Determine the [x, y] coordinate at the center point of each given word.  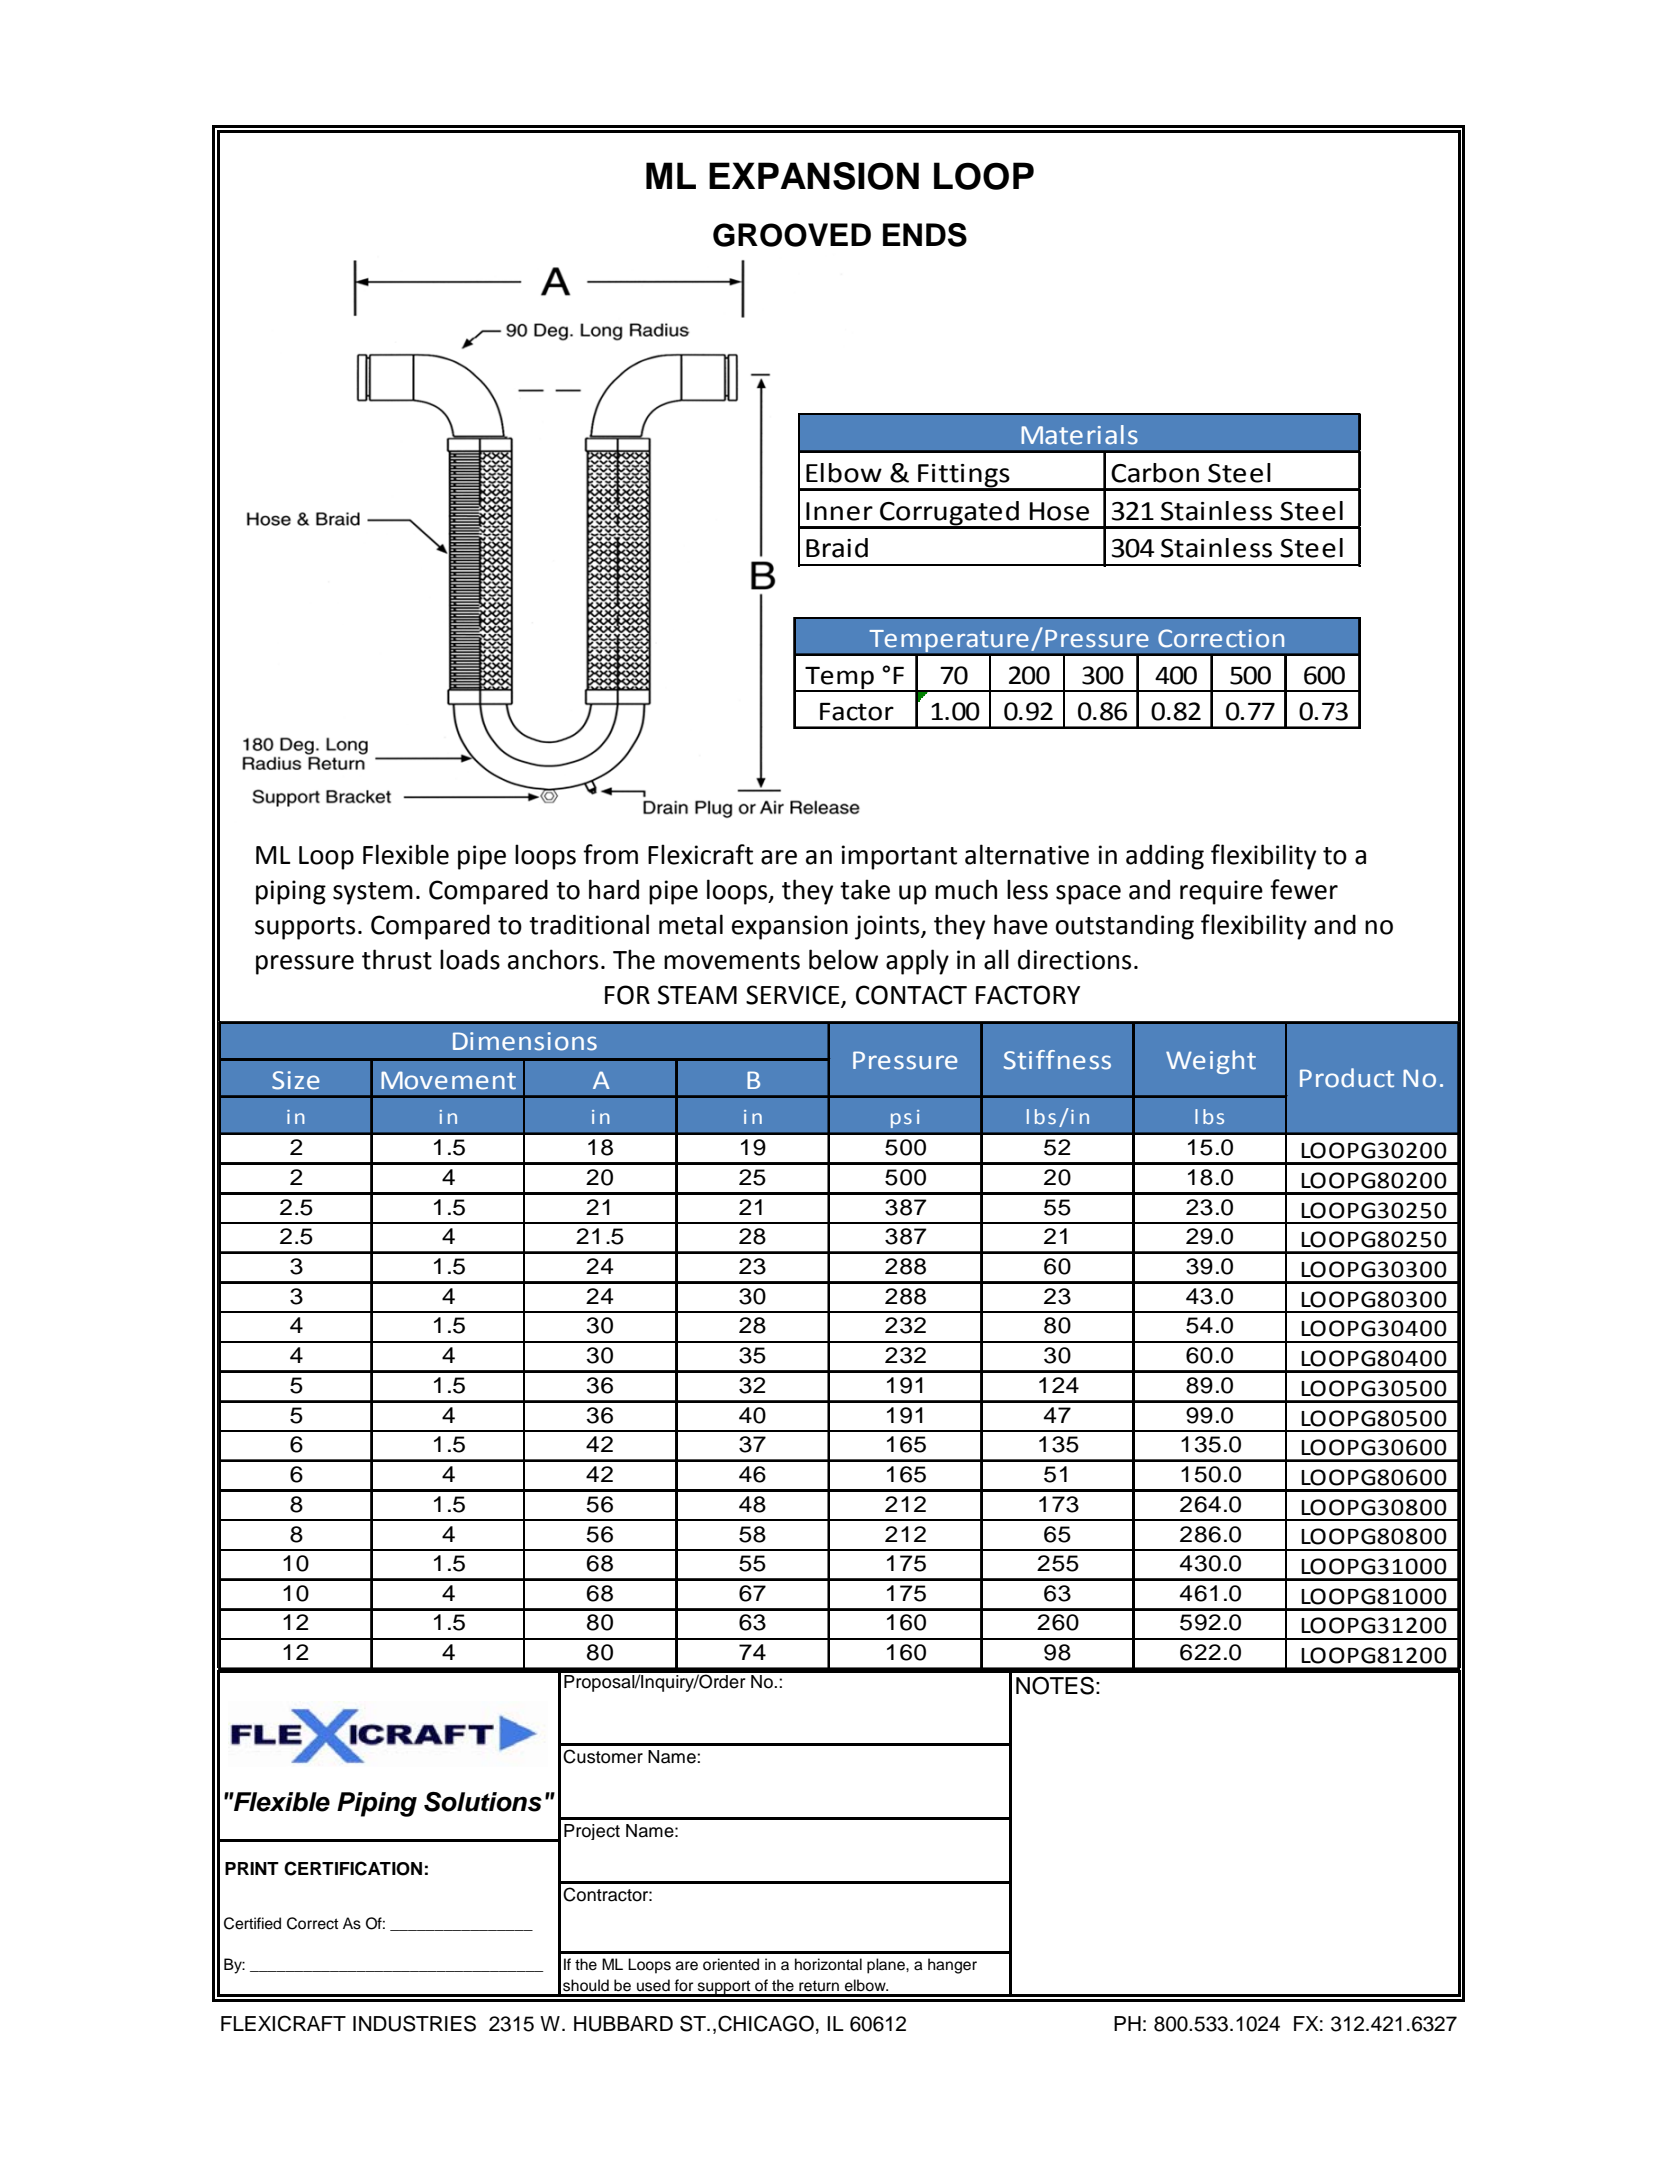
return [819, 1986]
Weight [1211, 1062]
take [865, 889]
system [373, 893]
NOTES [1055, 1685]
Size [296, 1080]
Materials [1079, 435]
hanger [952, 1966]
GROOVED [792, 235]
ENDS [925, 235]
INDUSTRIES [414, 2023]
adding [1165, 857]
